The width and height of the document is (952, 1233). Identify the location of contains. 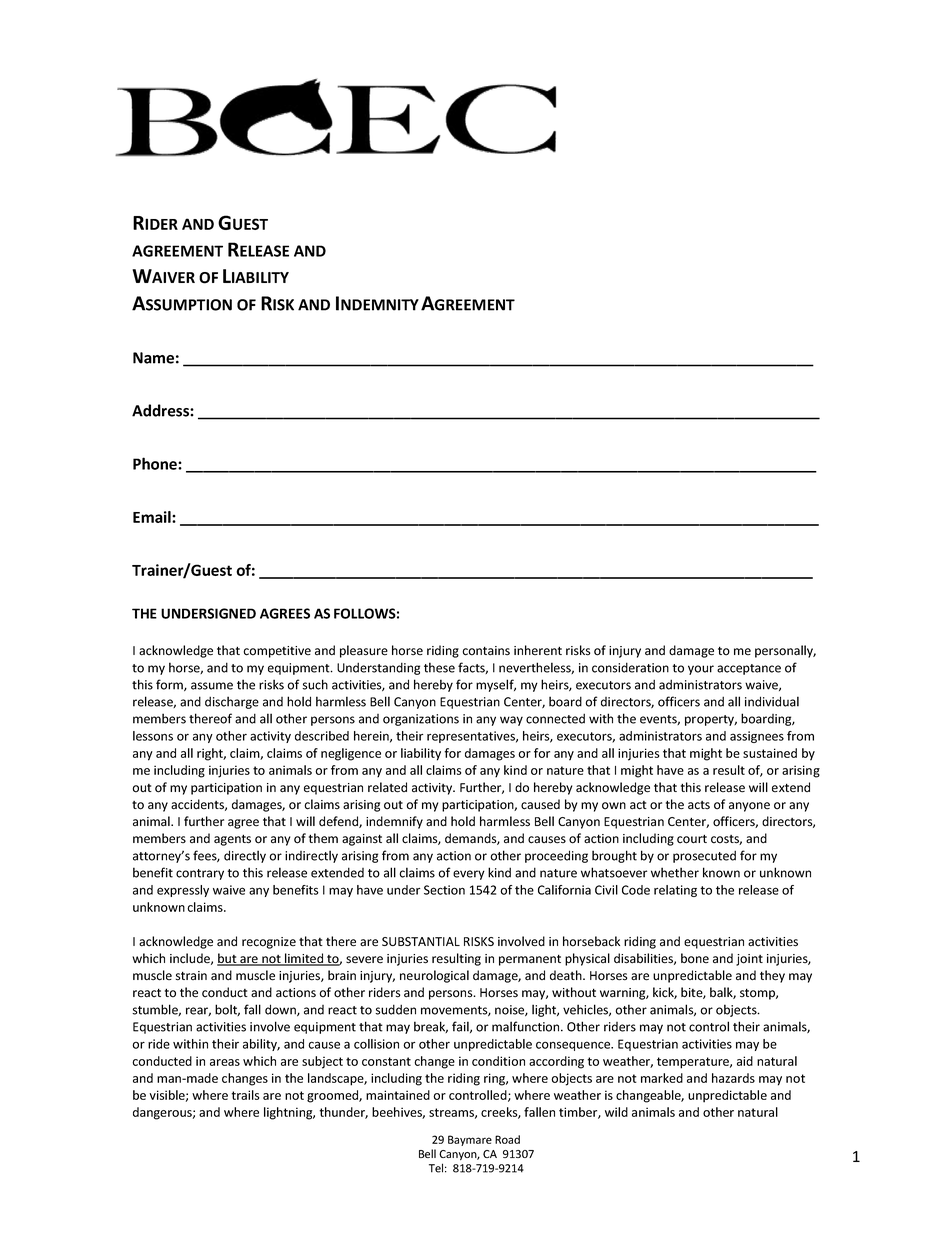
(486, 651).
